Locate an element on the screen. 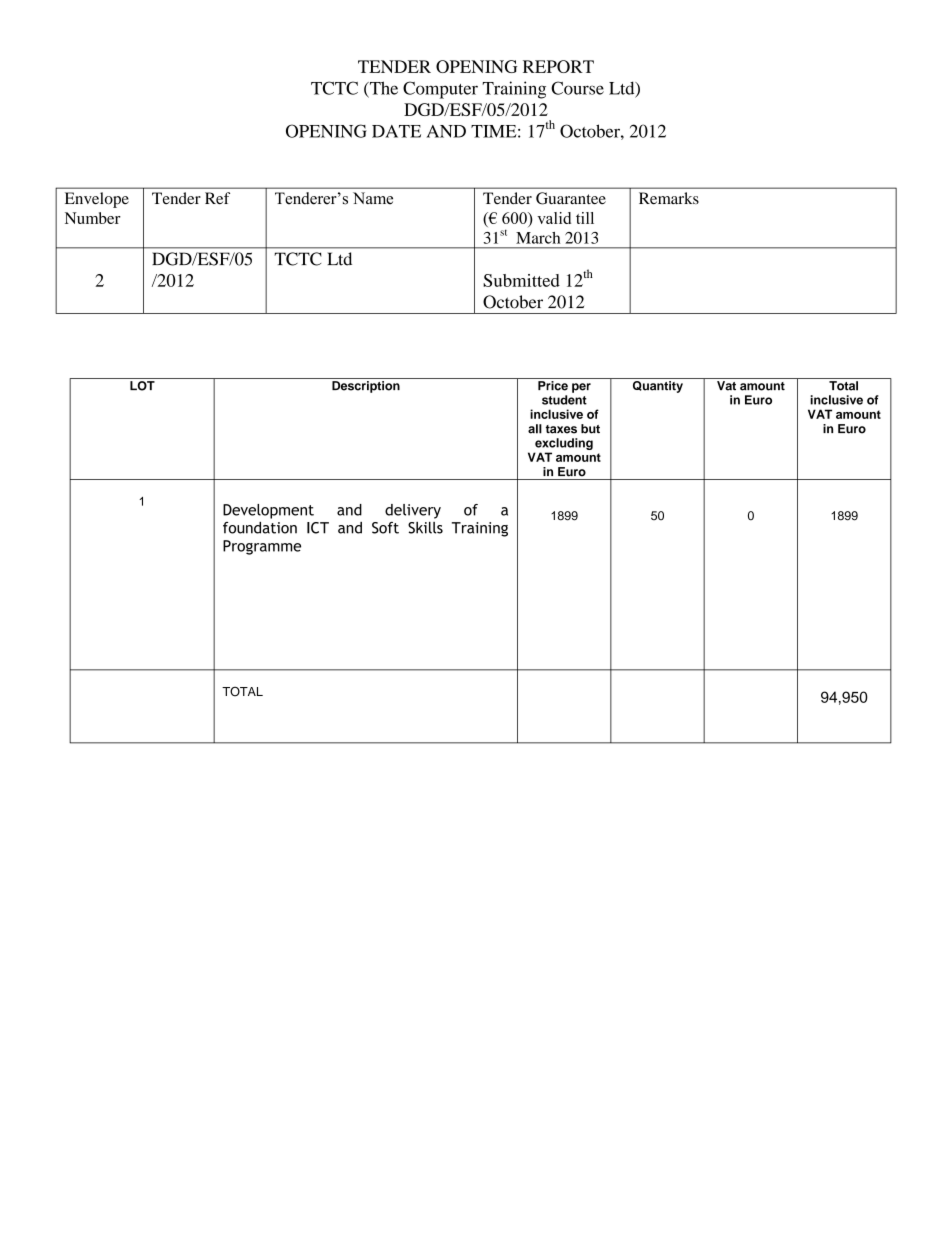 The image size is (952, 1233). but is located at coordinates (590, 429).
